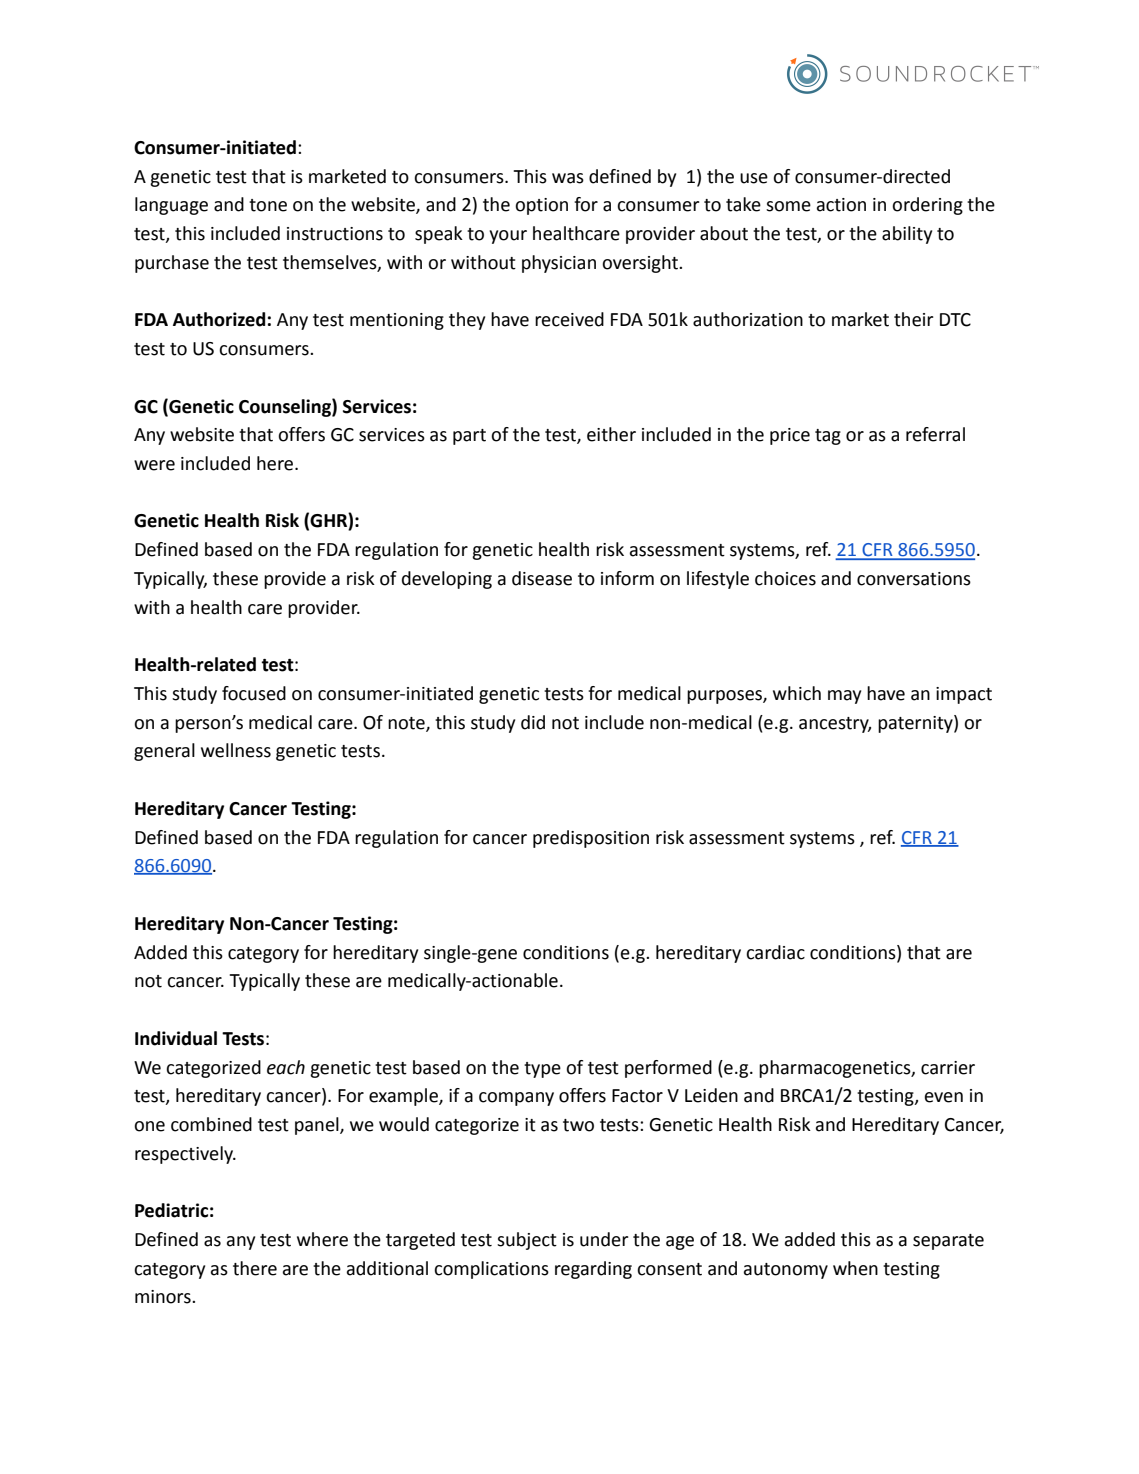 This screenshot has height=1474, width=1139. What do you see at coordinates (164, 1297) in the screenshot?
I see `minors` at bounding box center [164, 1297].
